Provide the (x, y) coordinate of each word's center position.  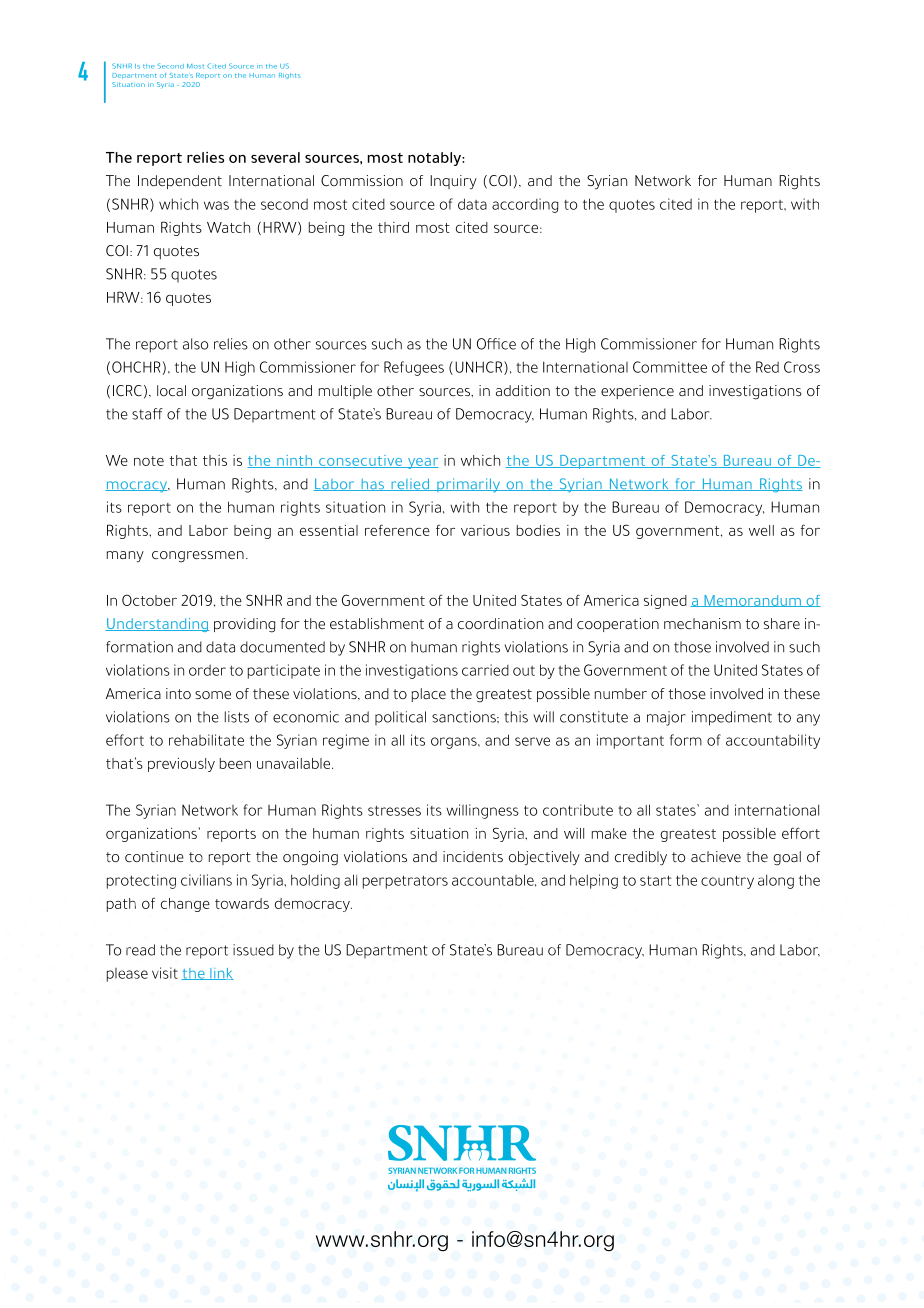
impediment (732, 718)
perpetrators (405, 882)
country (727, 882)
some (213, 695)
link (221, 974)
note (149, 461)
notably (435, 159)
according (525, 205)
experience (637, 392)
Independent (180, 182)
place (429, 695)
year (422, 463)
